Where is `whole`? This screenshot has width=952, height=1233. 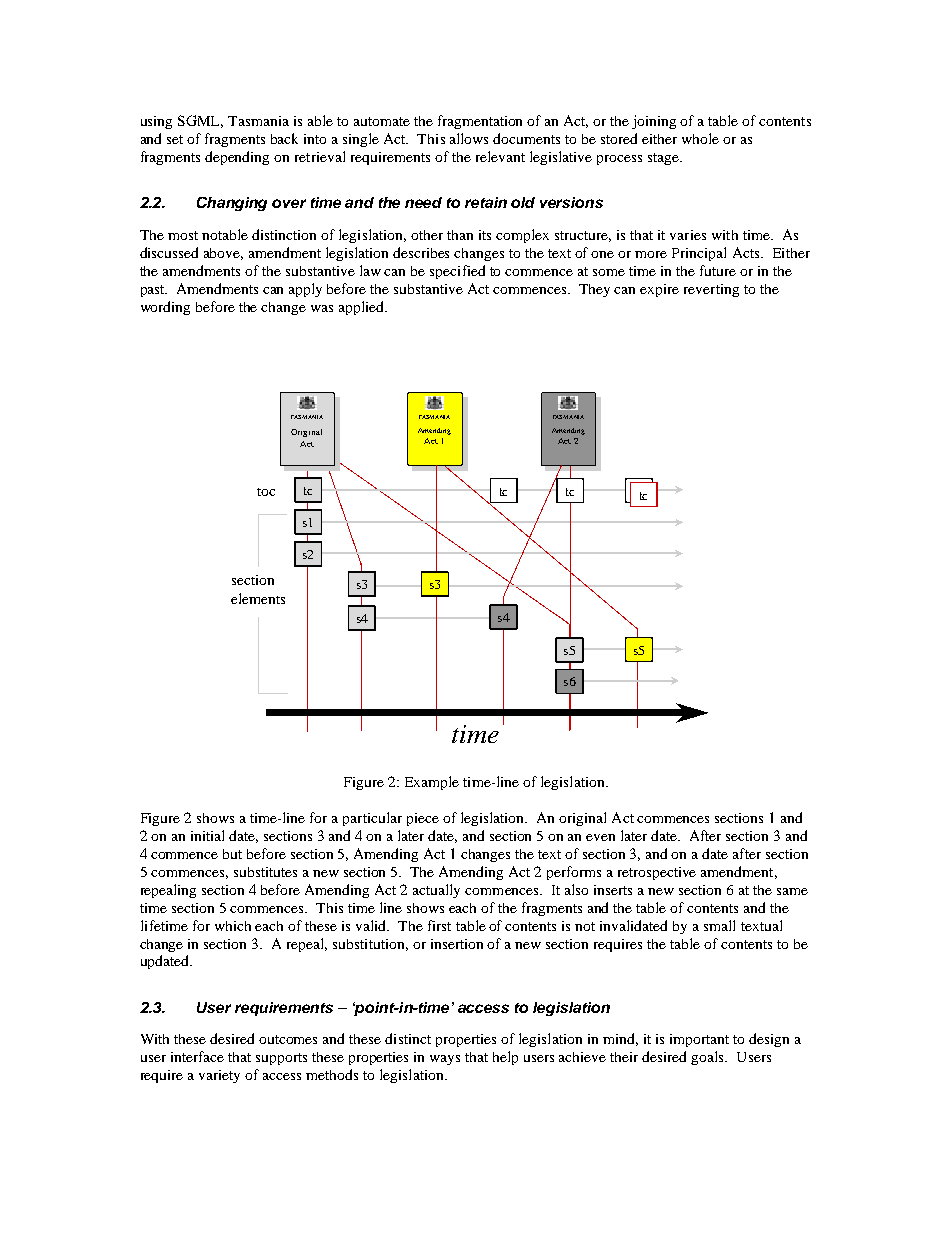 whole is located at coordinates (700, 138).
